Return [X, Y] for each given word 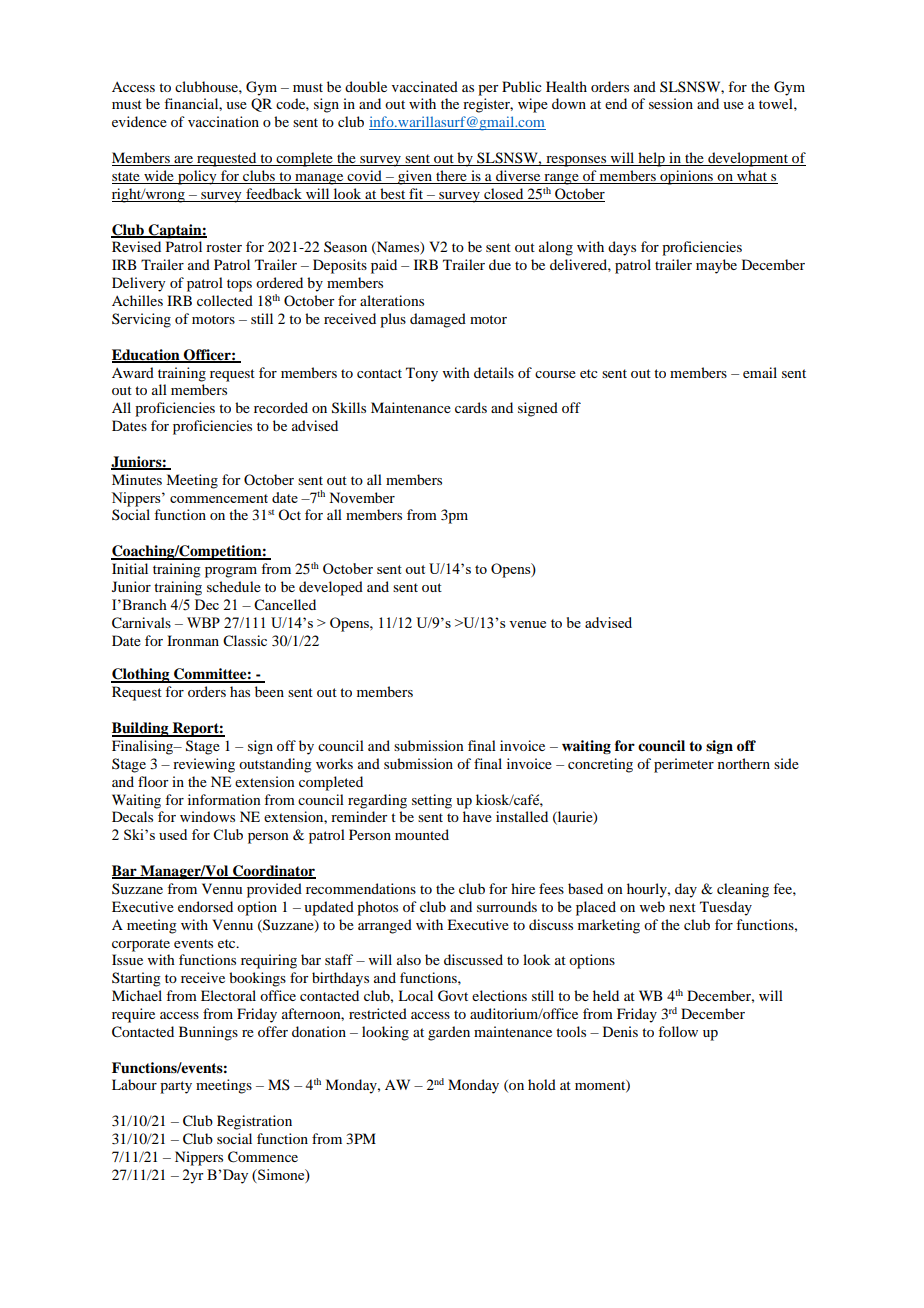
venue [527, 624]
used [173, 834]
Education [147, 355]
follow [678, 1031]
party [176, 1087]
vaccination [223, 121]
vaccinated [425, 86]
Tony [422, 374]
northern [744, 763]
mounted [422, 834]
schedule [234, 586]
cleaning [743, 890]
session [671, 103]
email [760, 372]
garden [449, 1033]
